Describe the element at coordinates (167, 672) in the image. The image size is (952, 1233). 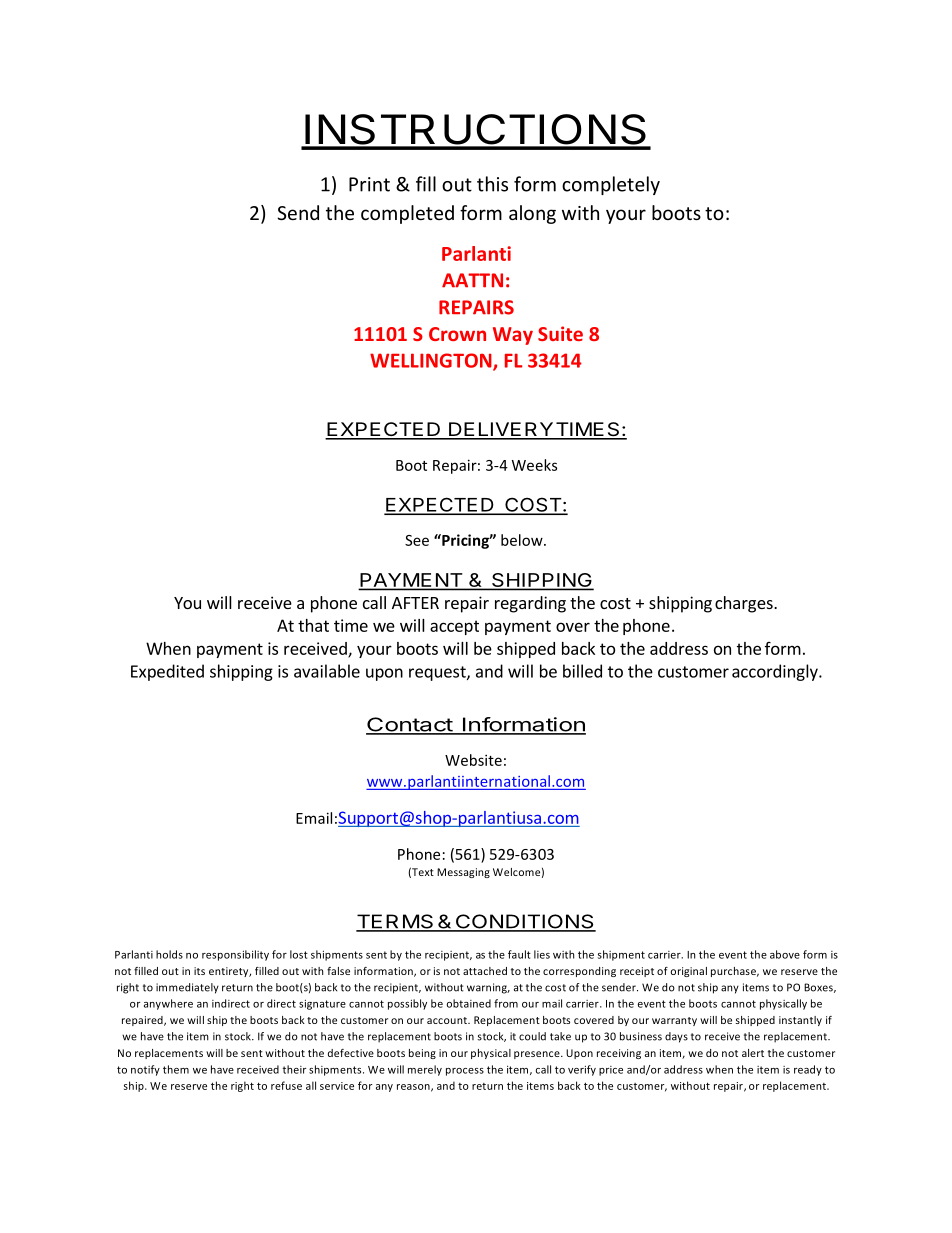
I see `Expedited` at that location.
